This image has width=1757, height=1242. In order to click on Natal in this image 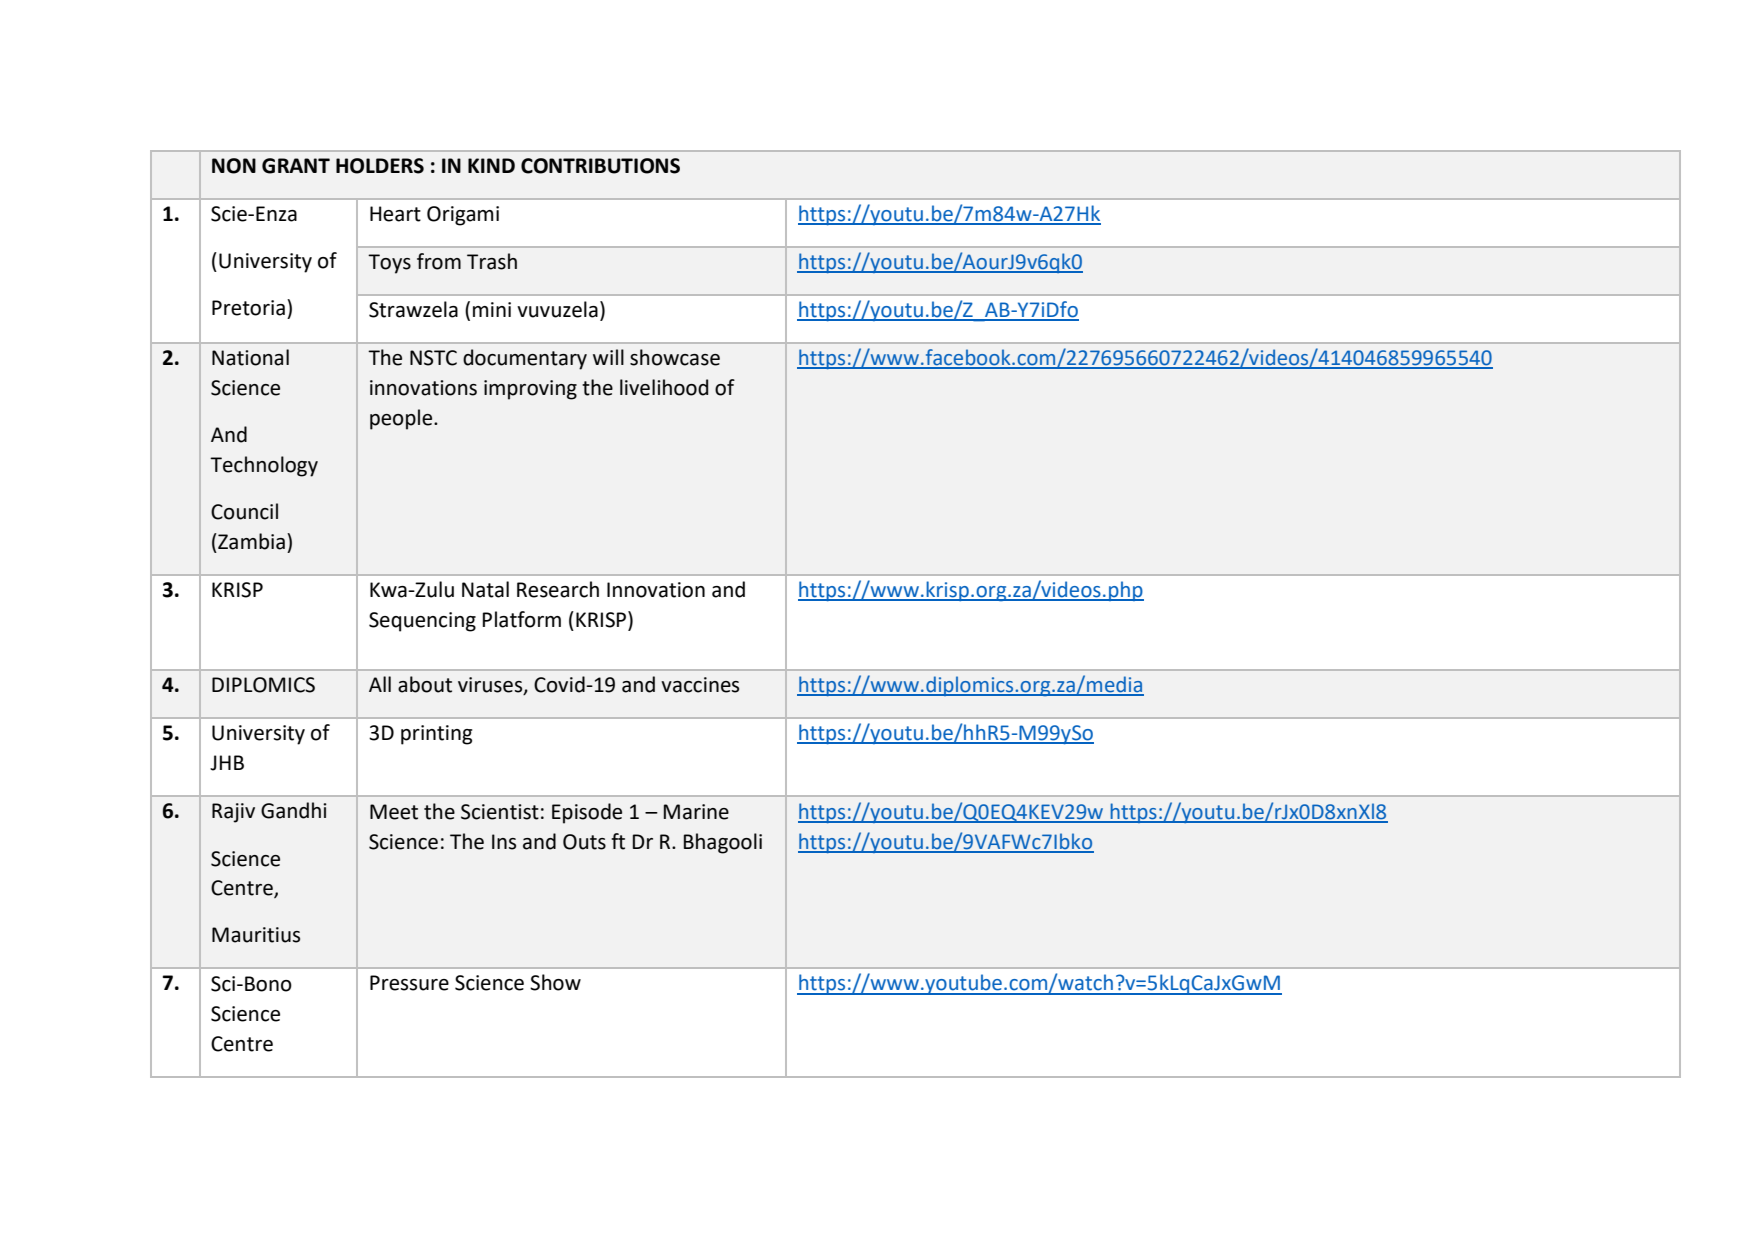, I will do `click(485, 589)`.
